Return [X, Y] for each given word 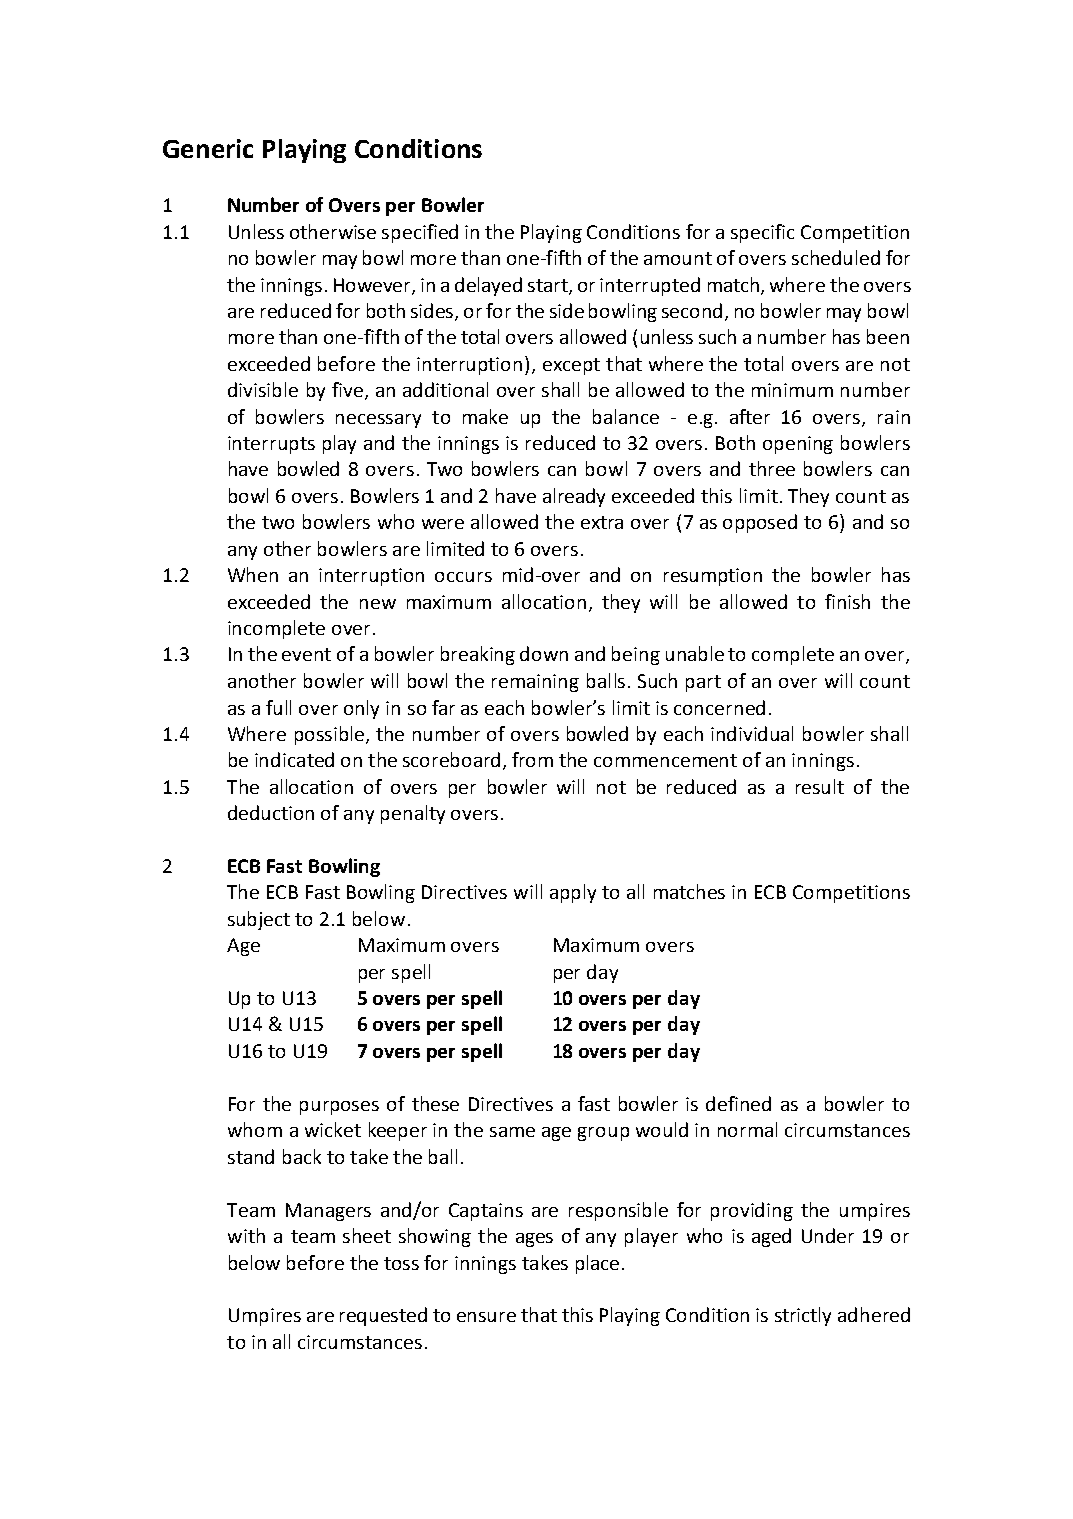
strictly [803, 1316]
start [549, 286]
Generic [208, 148]
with [246, 1235]
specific [762, 233]
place [597, 1264]
